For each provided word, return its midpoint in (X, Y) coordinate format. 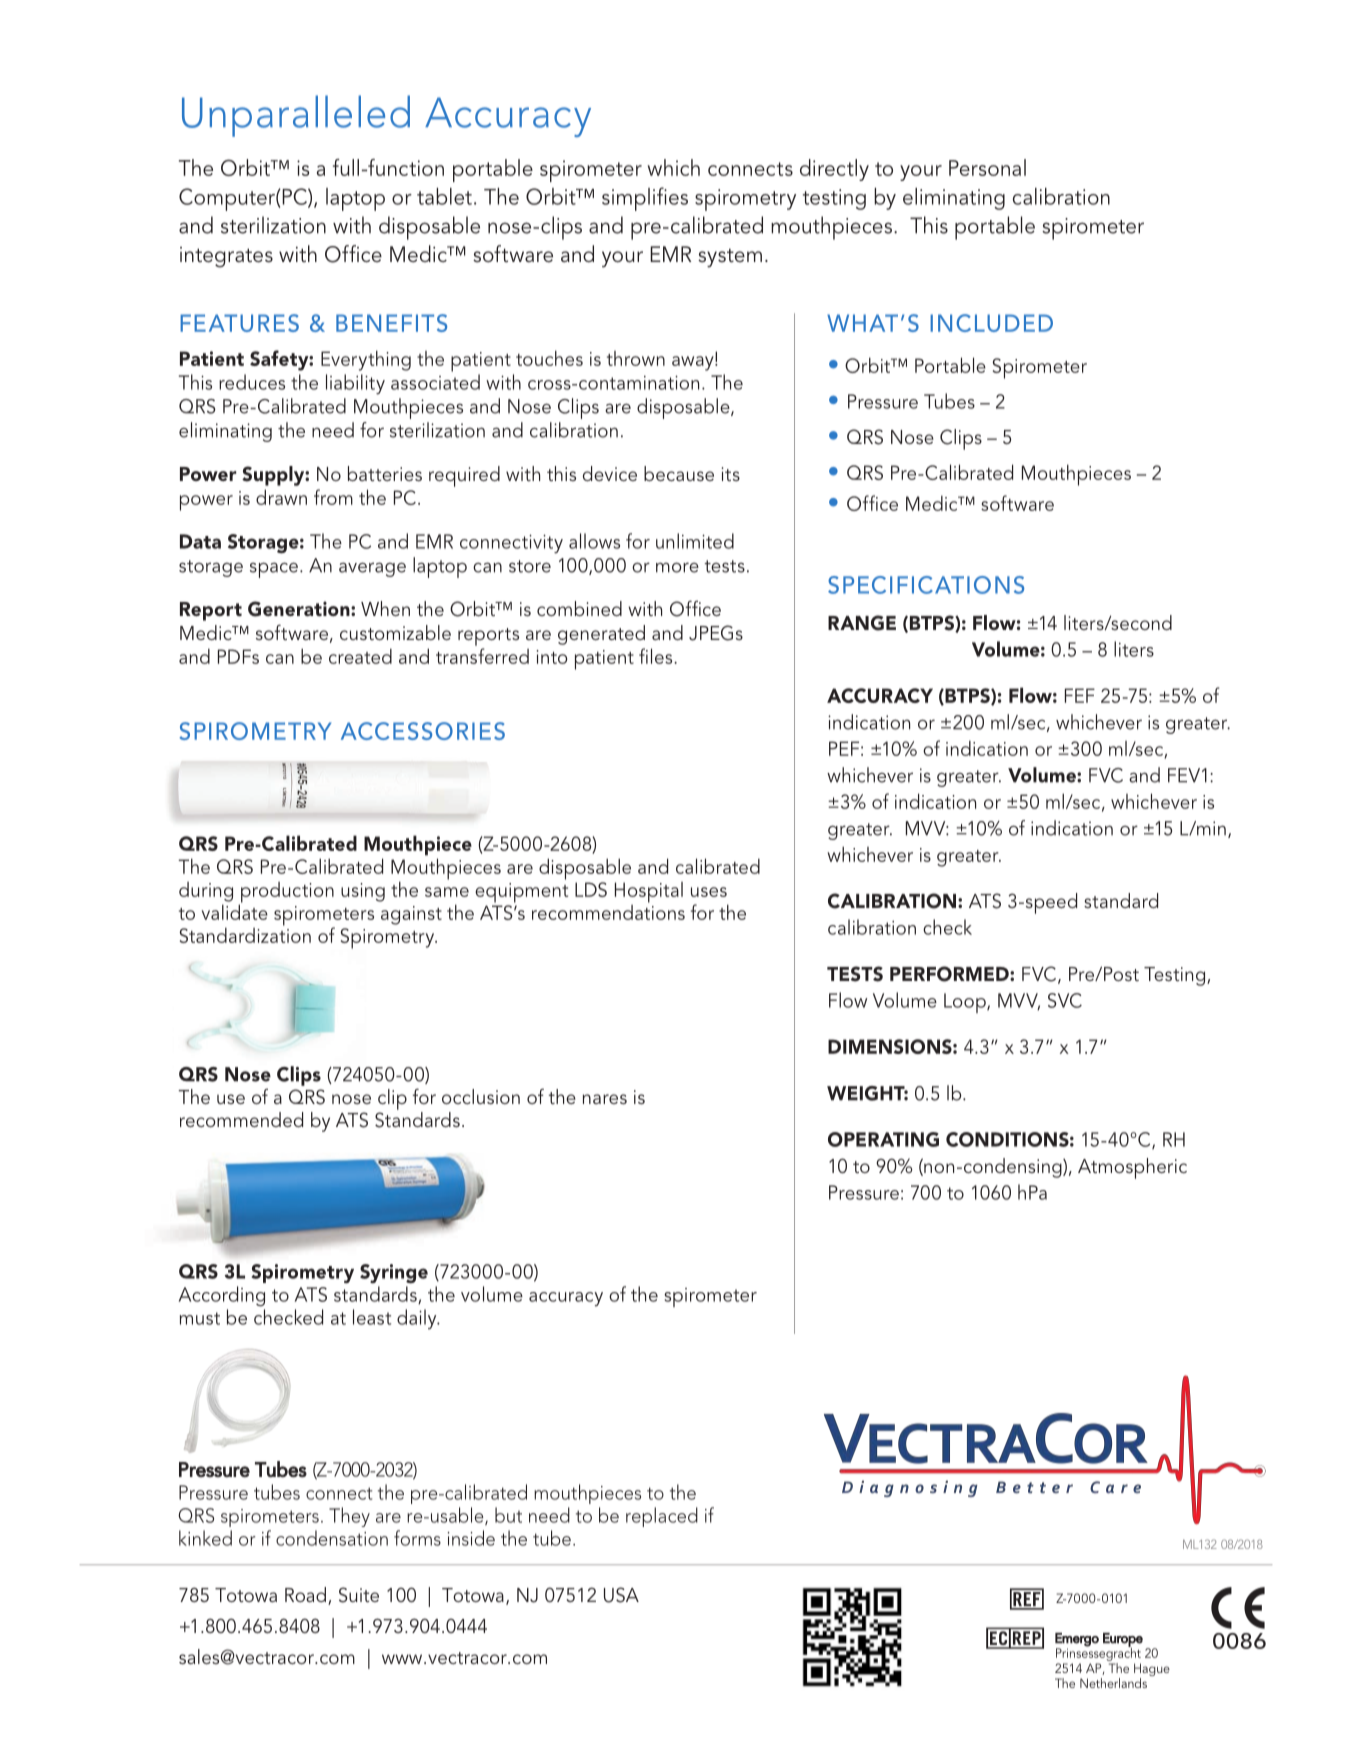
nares (605, 1099)
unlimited (695, 541)
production (286, 893)
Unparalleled (296, 116)
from (333, 497)
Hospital (649, 892)
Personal (987, 167)
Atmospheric (1132, 1168)
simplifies (645, 199)
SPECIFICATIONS (926, 585)
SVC (1065, 1000)
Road (305, 1594)
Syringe (394, 1274)
